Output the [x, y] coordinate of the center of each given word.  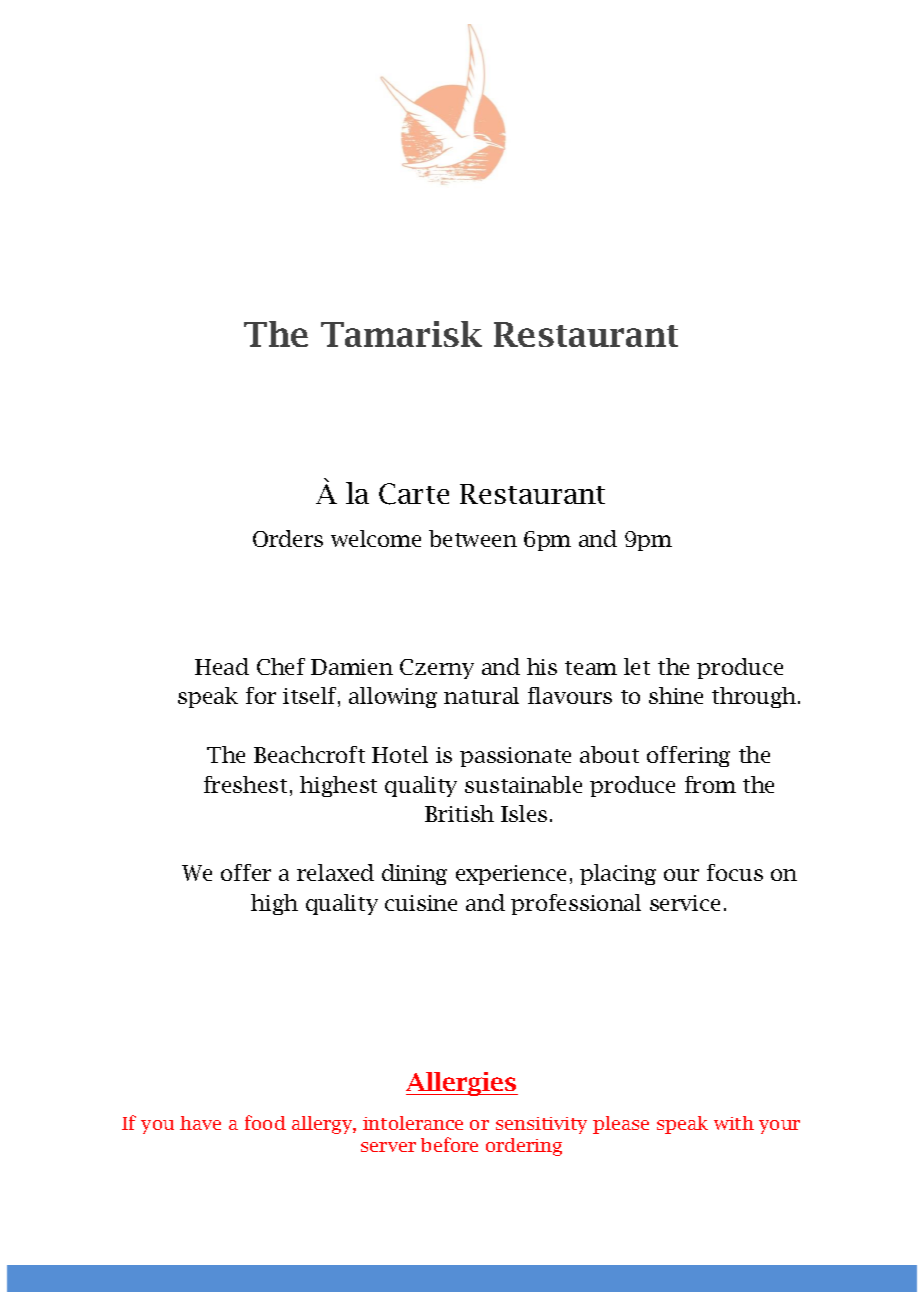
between [473, 538]
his [542, 666]
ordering [524, 1147]
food [265, 1122]
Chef [281, 666]
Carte [414, 494]
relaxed [335, 872]
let [637, 666]
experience [511, 875]
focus [735, 872]
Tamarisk [401, 334]
